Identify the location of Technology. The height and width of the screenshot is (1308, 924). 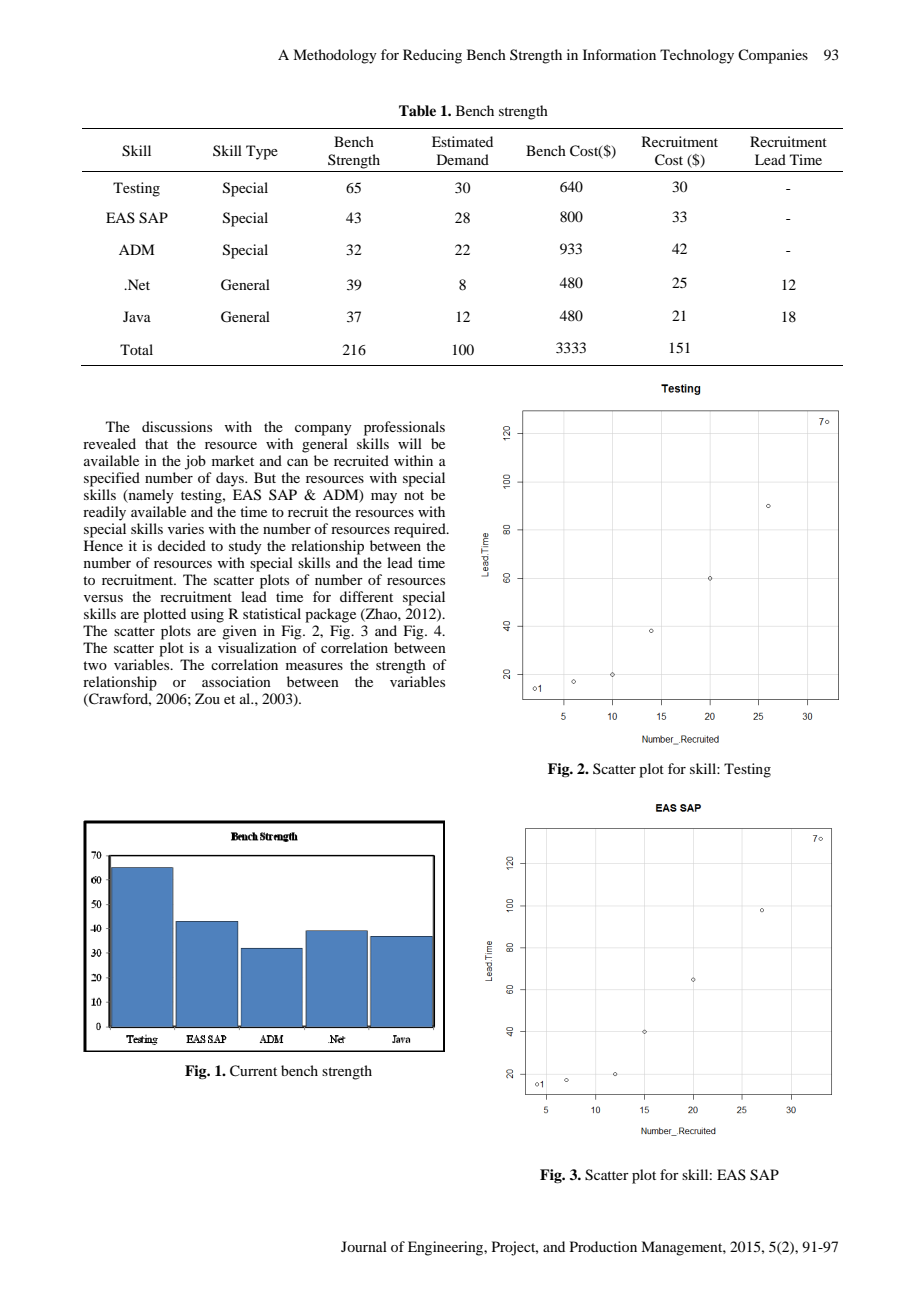
(697, 56).
